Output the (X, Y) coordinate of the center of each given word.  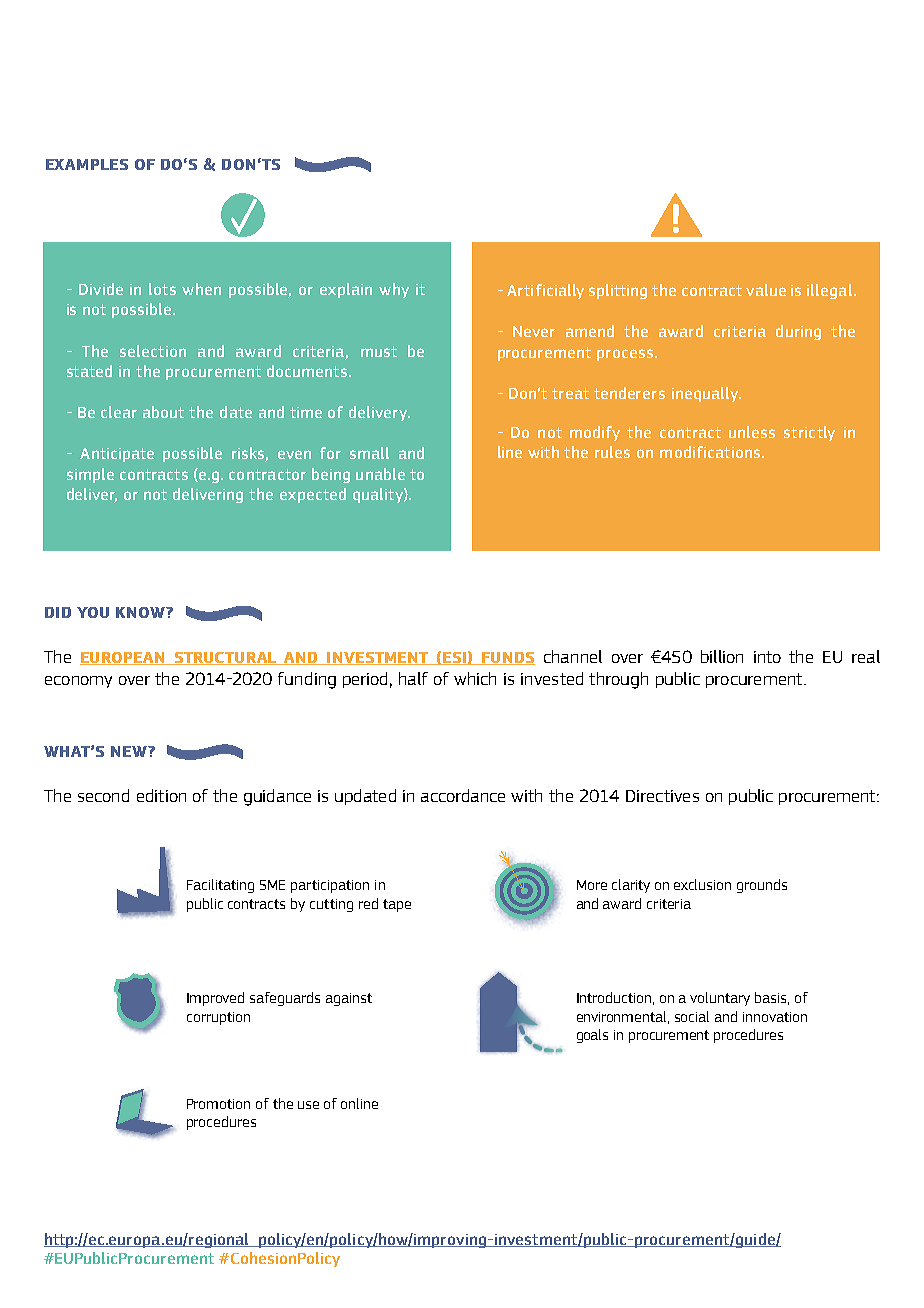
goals (592, 1036)
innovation (775, 1017)
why (394, 290)
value (766, 290)
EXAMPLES (87, 164)
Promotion (218, 1104)
